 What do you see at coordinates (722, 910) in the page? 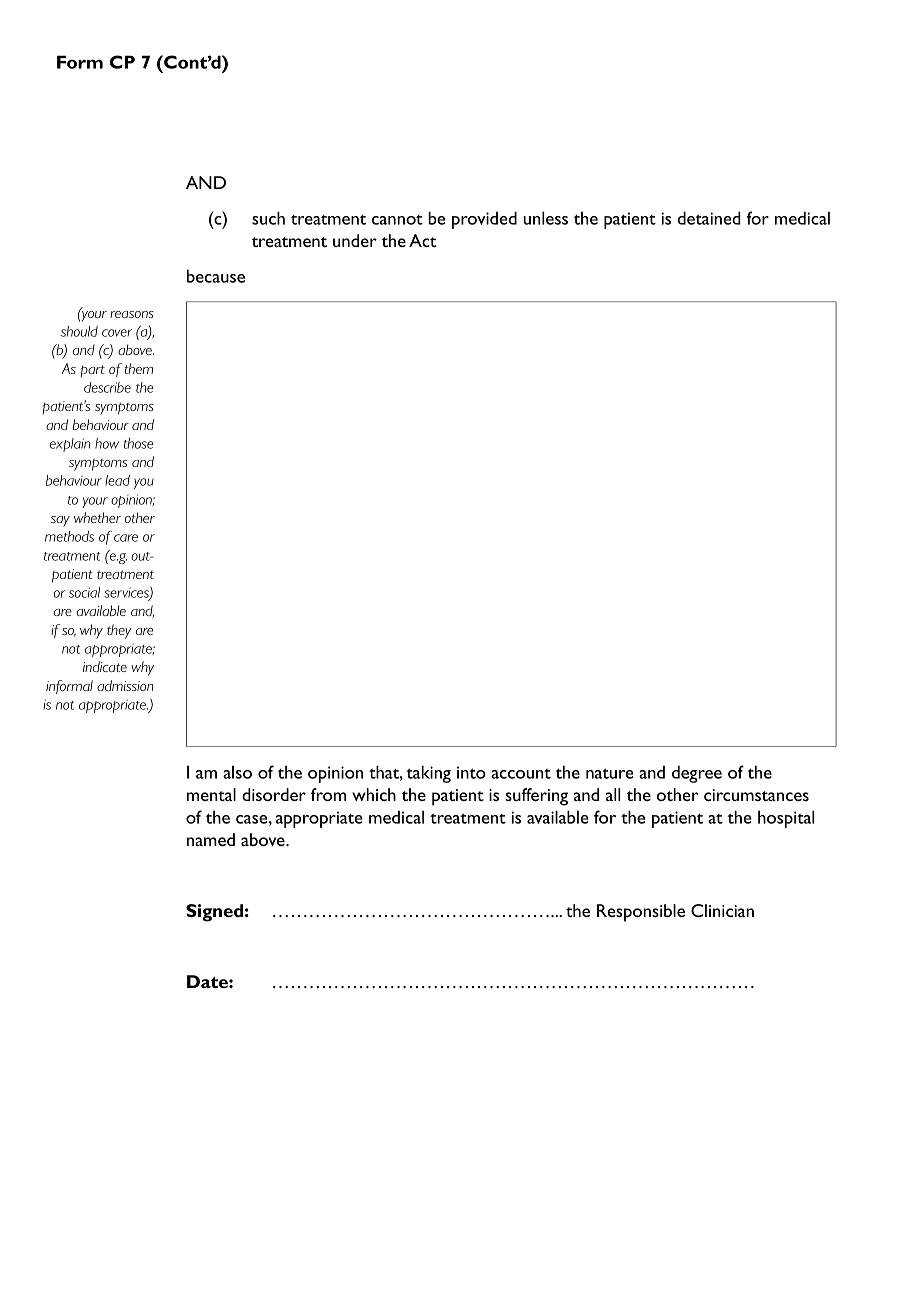
I see `Clinician` at bounding box center [722, 910].
